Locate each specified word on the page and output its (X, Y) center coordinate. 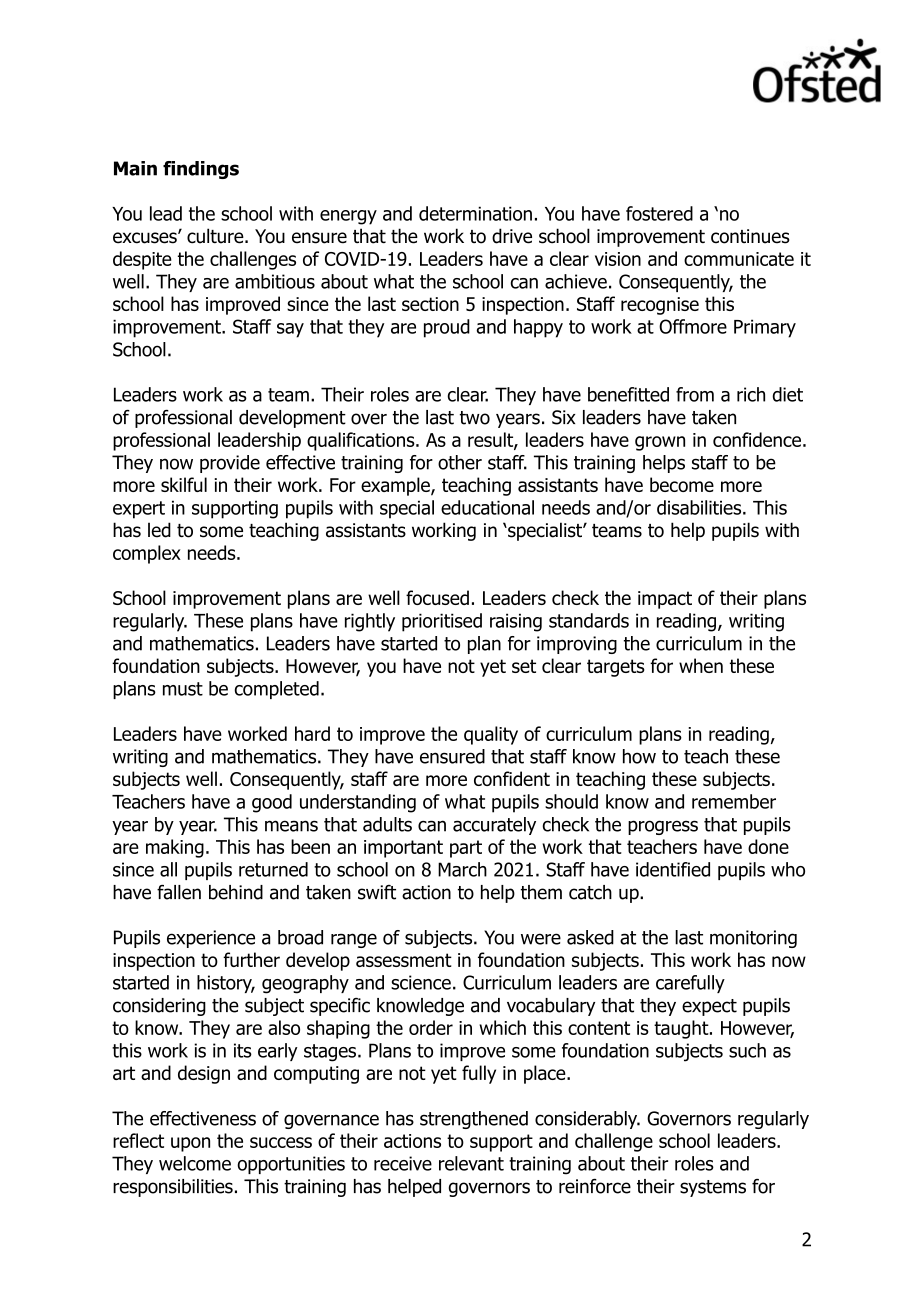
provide (230, 464)
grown (660, 443)
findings (201, 170)
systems (713, 1188)
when (701, 665)
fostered (659, 213)
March (462, 869)
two (475, 418)
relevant (471, 1163)
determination (475, 213)
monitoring (753, 939)
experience (211, 939)
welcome (195, 1163)
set (524, 666)
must (183, 689)
